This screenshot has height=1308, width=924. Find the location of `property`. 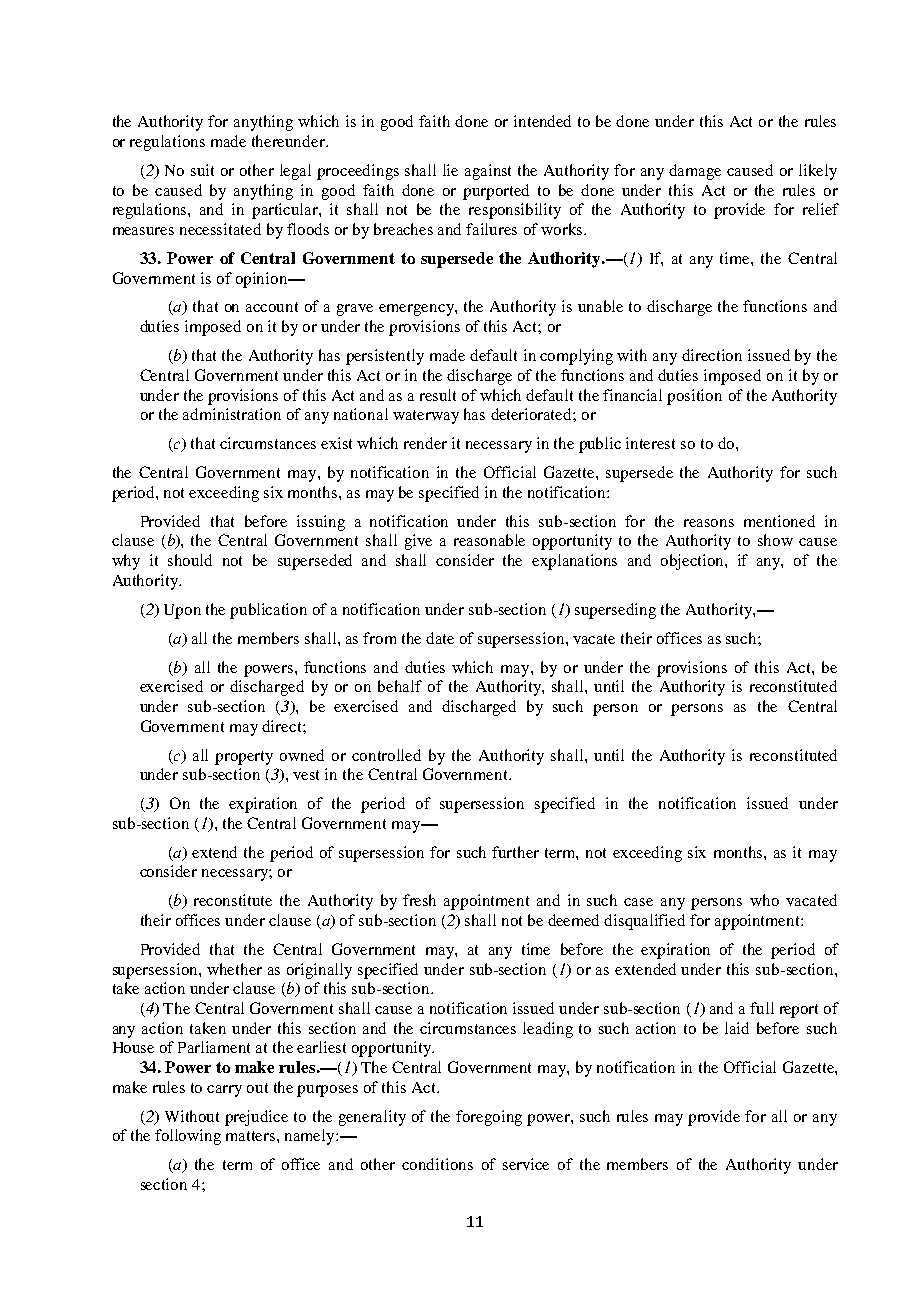

property is located at coordinates (244, 758).
